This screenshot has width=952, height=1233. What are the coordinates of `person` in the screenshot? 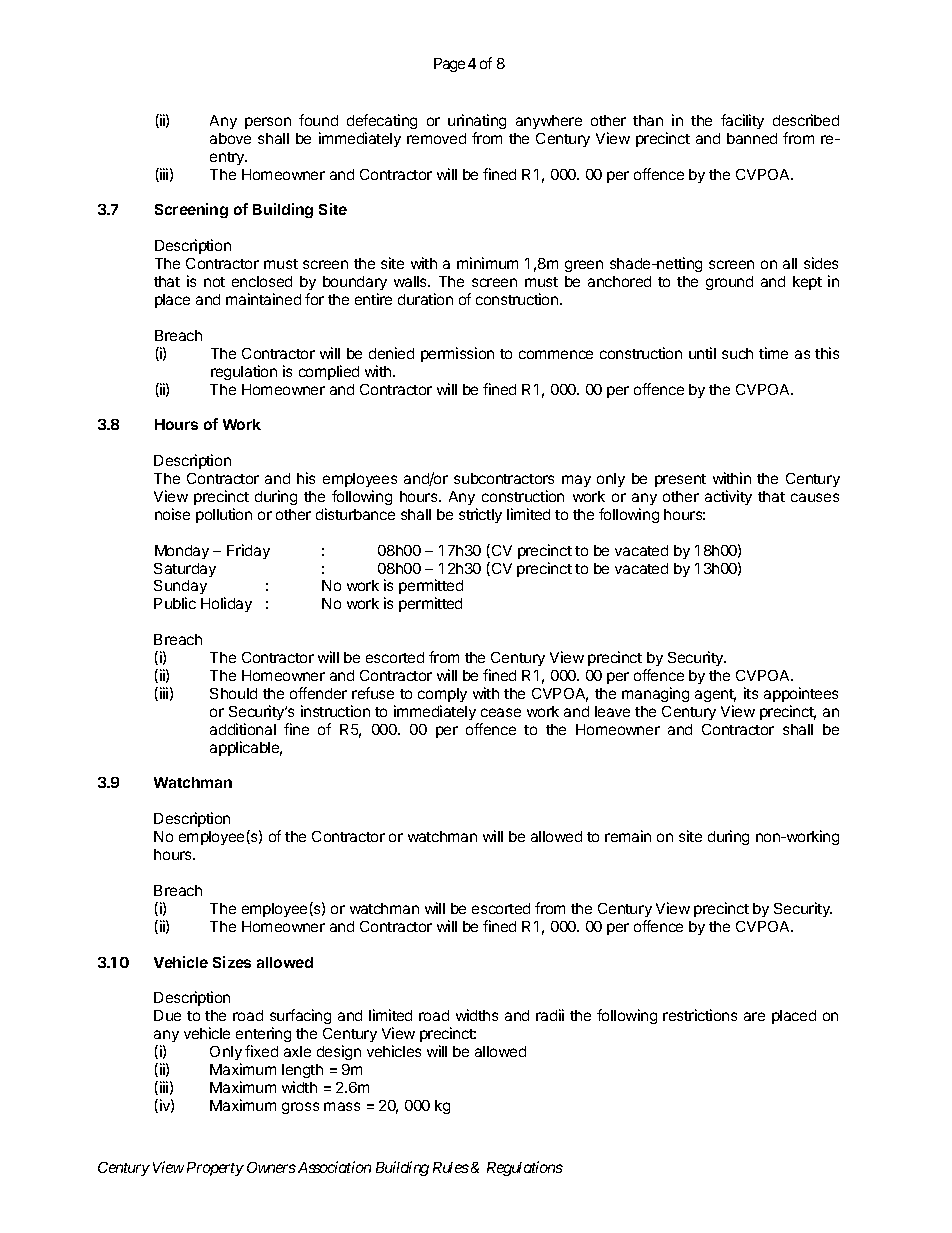 It's located at (268, 123).
